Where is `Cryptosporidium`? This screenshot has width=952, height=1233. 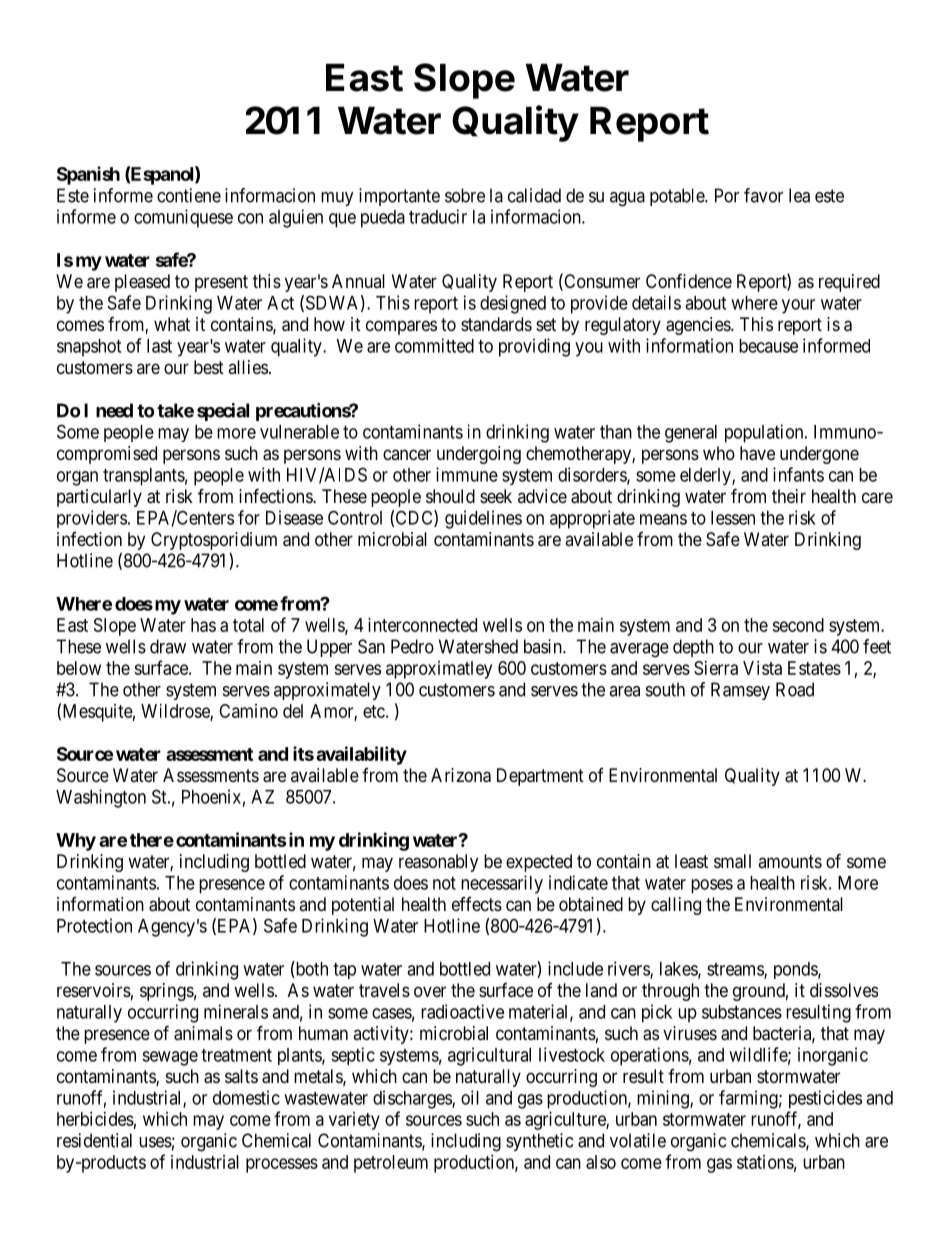
Cryptosporidium is located at coordinates (214, 541).
